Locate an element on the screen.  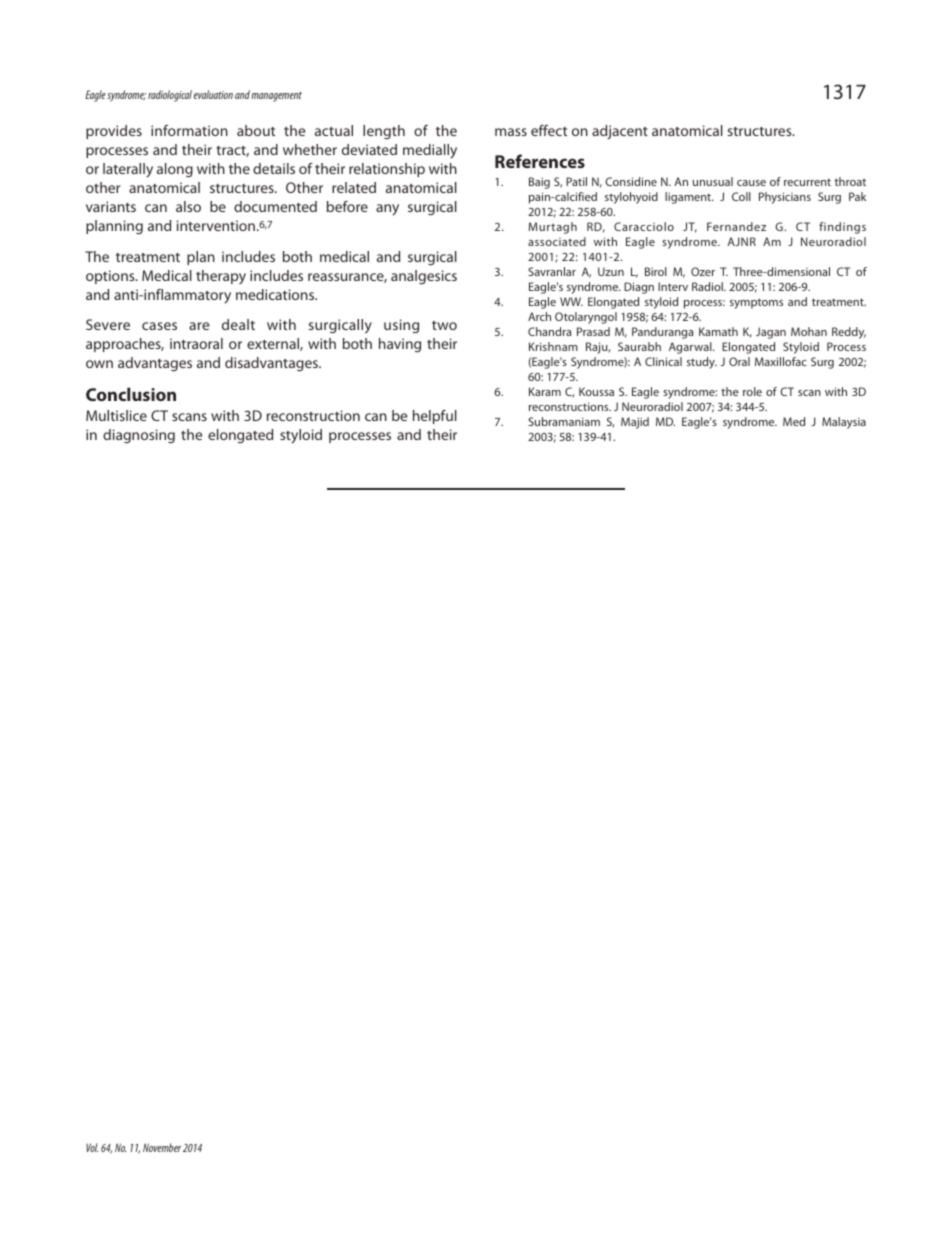
helpful is located at coordinates (435, 417).
